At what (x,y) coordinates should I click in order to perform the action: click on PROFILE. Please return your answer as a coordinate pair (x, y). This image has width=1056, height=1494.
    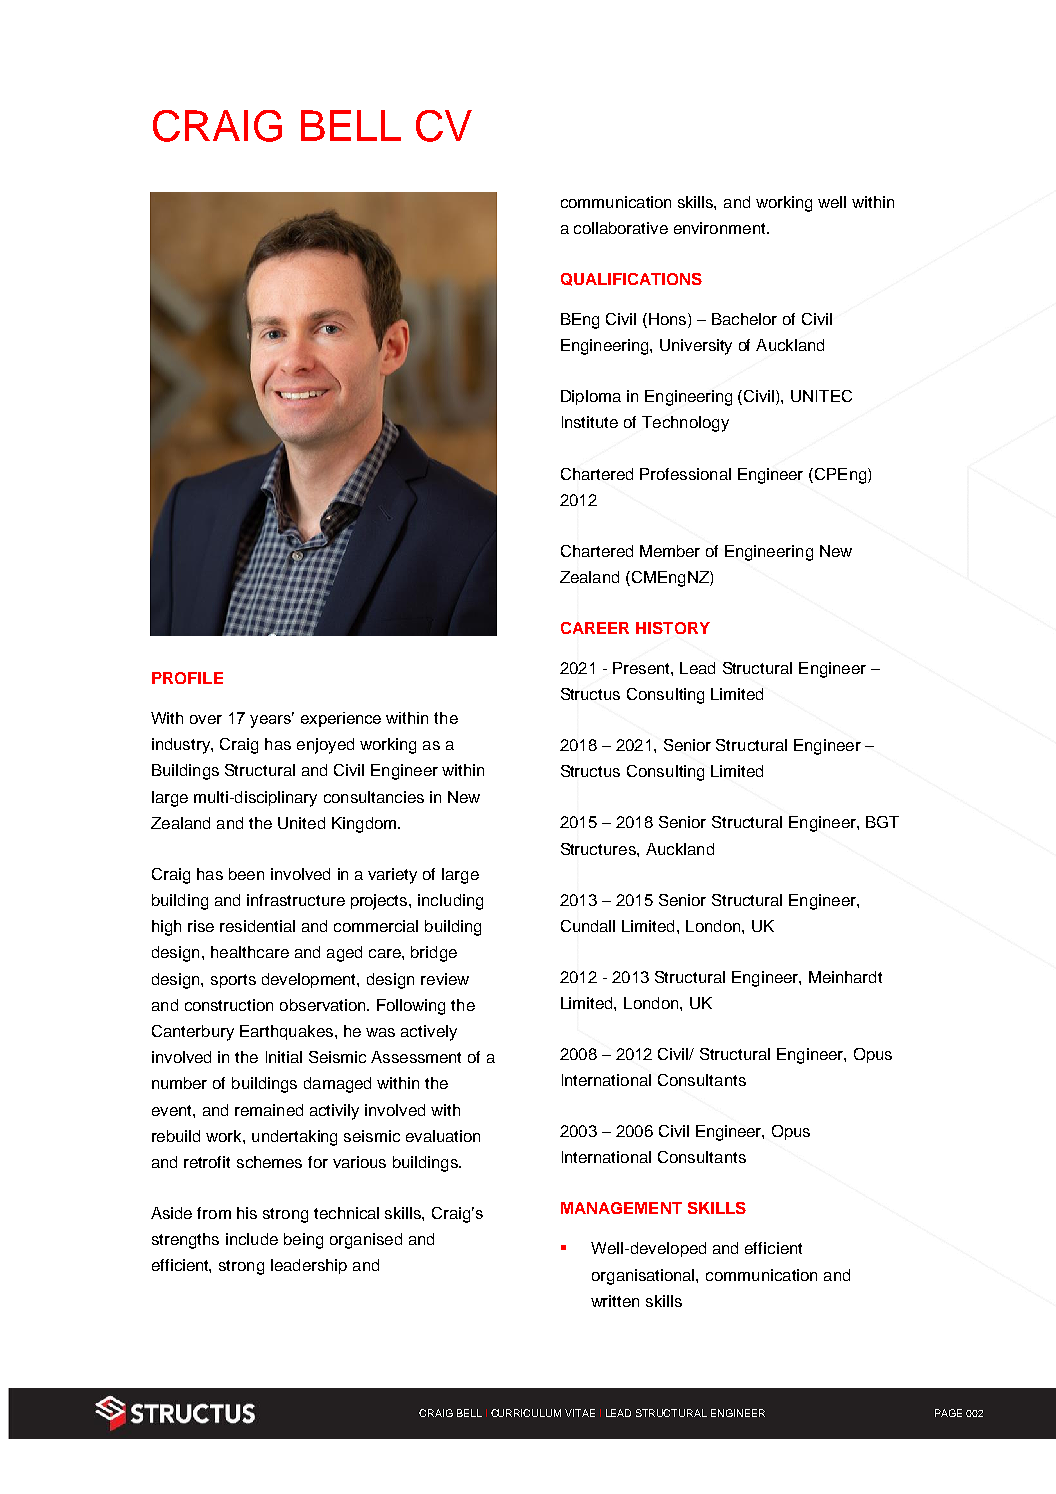
    Looking at the image, I should click on (187, 678).
